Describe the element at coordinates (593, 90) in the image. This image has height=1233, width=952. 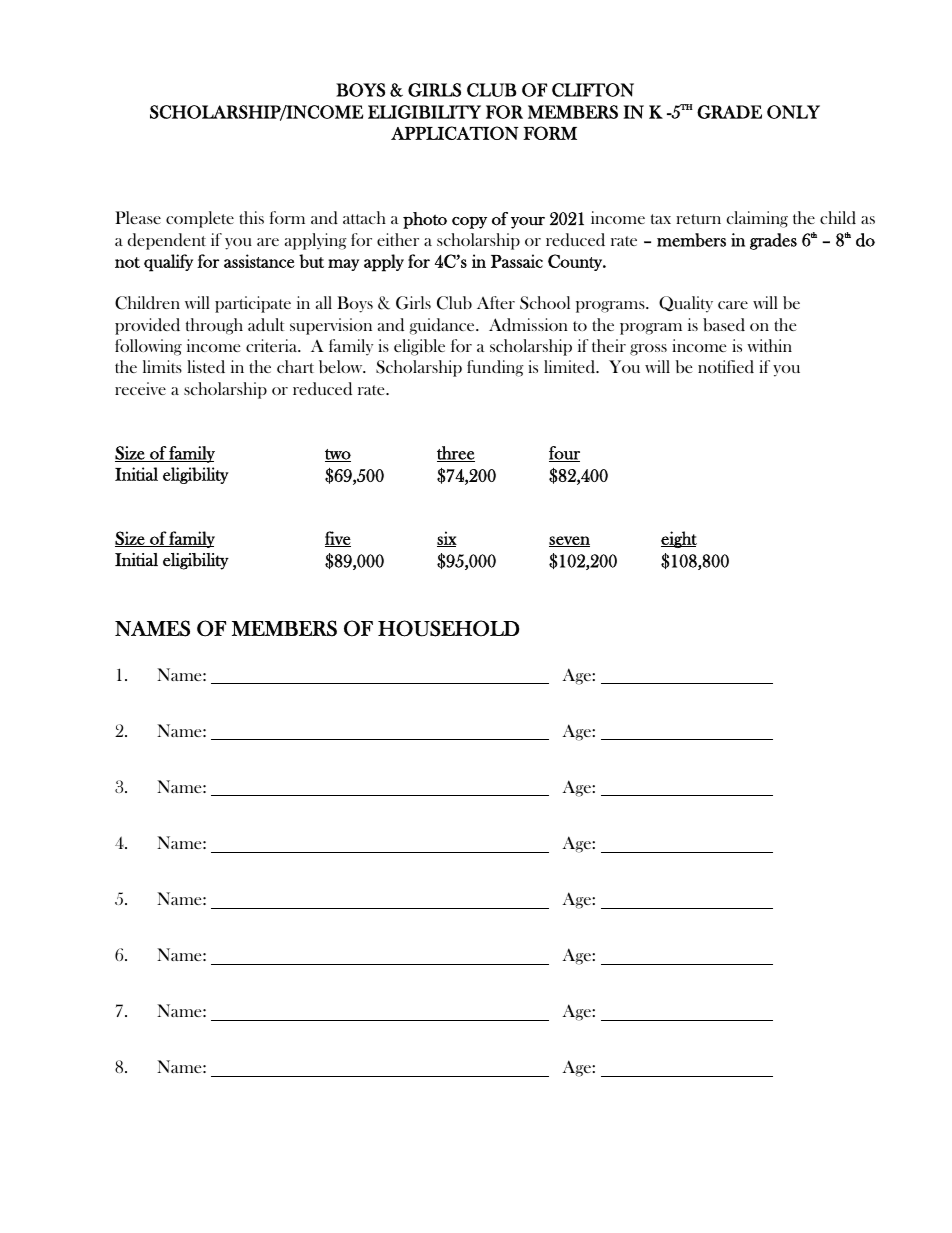
I see `CLIFTON` at that location.
